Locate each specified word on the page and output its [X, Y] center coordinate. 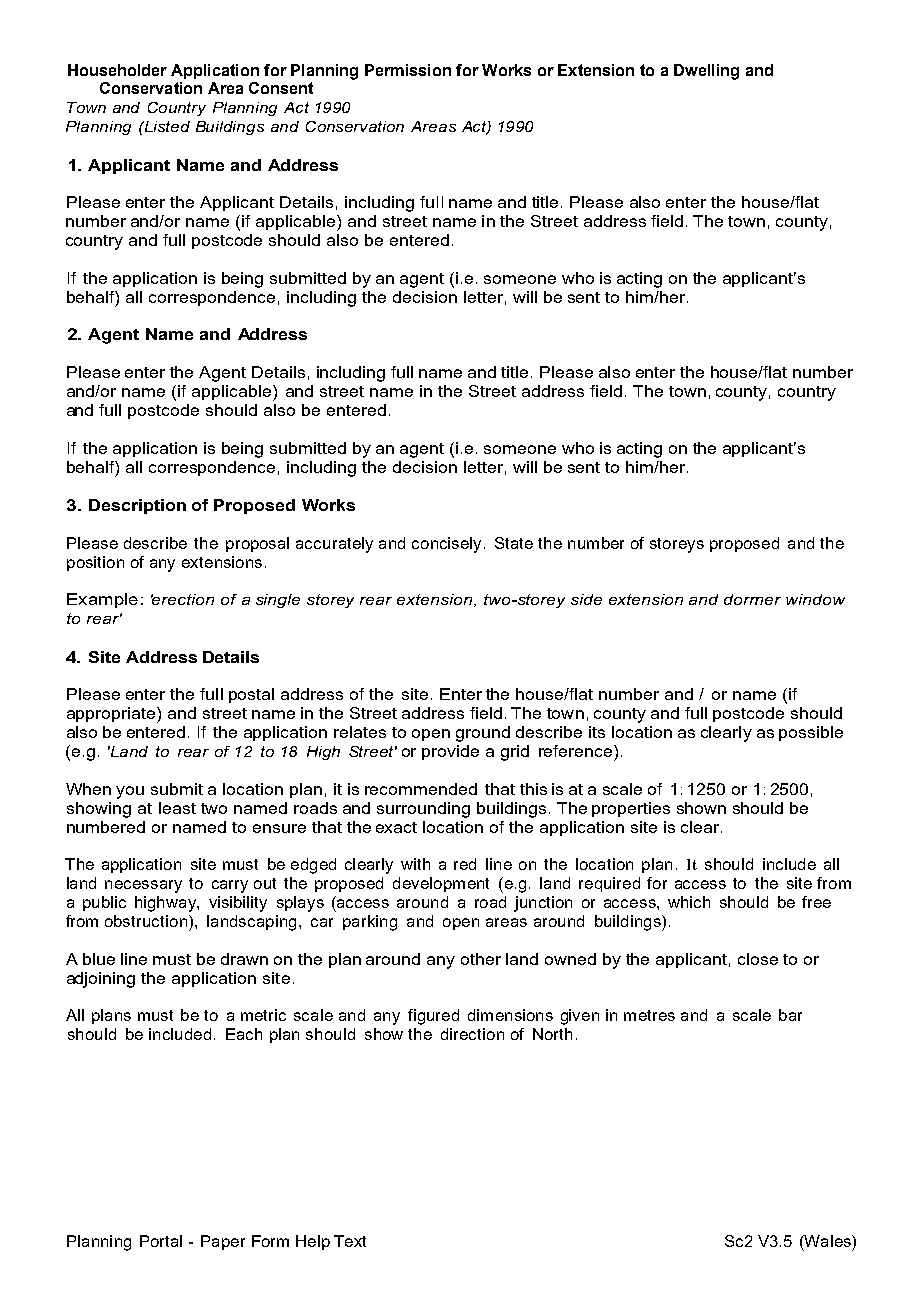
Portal [161, 1241]
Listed [166, 126]
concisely [446, 545]
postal [251, 695]
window [815, 599]
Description [137, 506]
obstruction [146, 921]
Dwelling [706, 72]
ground [483, 734]
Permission [408, 70]
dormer [752, 599]
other [481, 959]
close [758, 959]
